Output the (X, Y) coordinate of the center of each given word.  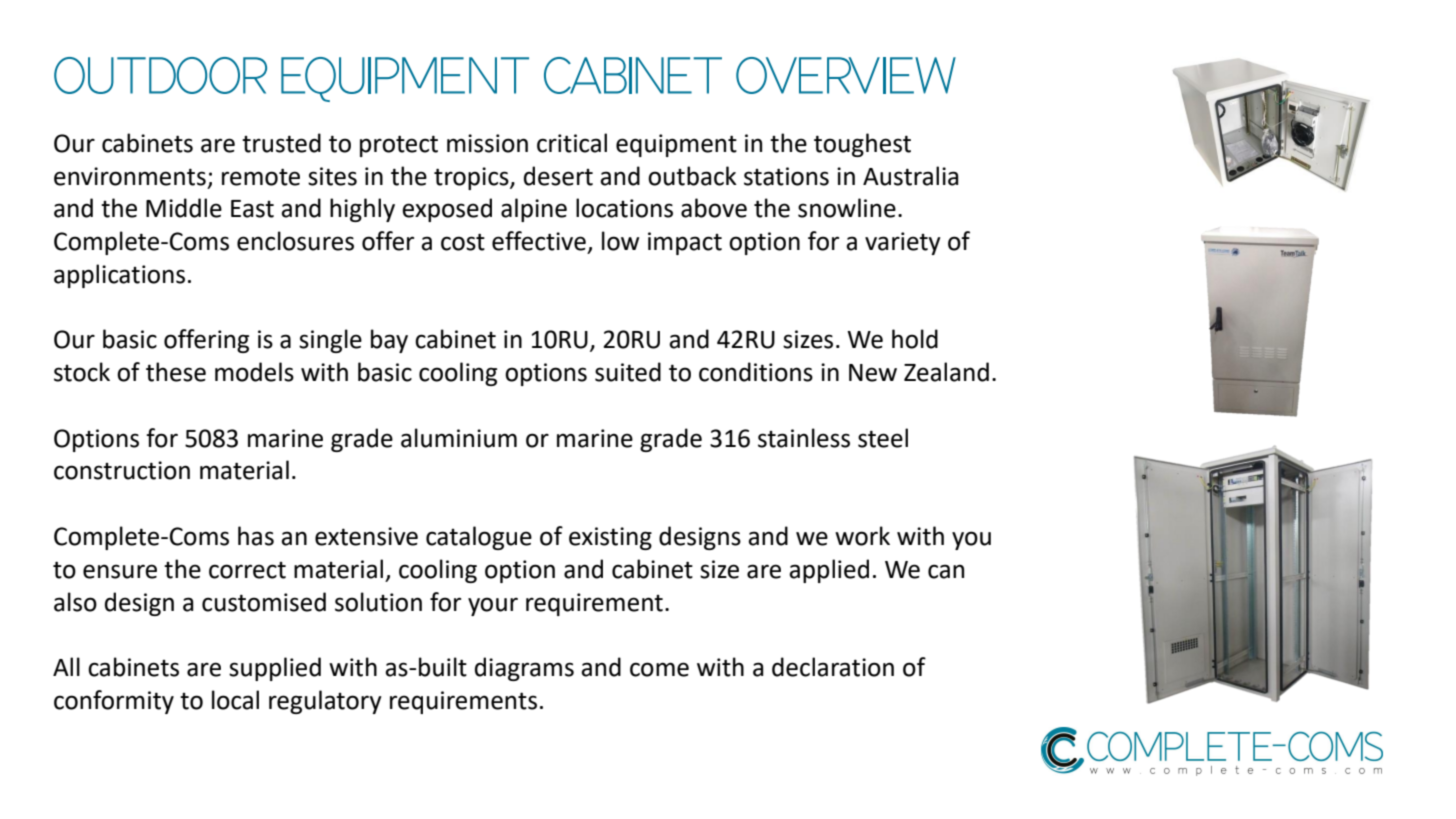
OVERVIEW (846, 75)
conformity (114, 702)
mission (487, 143)
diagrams (524, 669)
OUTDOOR (160, 75)
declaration (833, 667)
